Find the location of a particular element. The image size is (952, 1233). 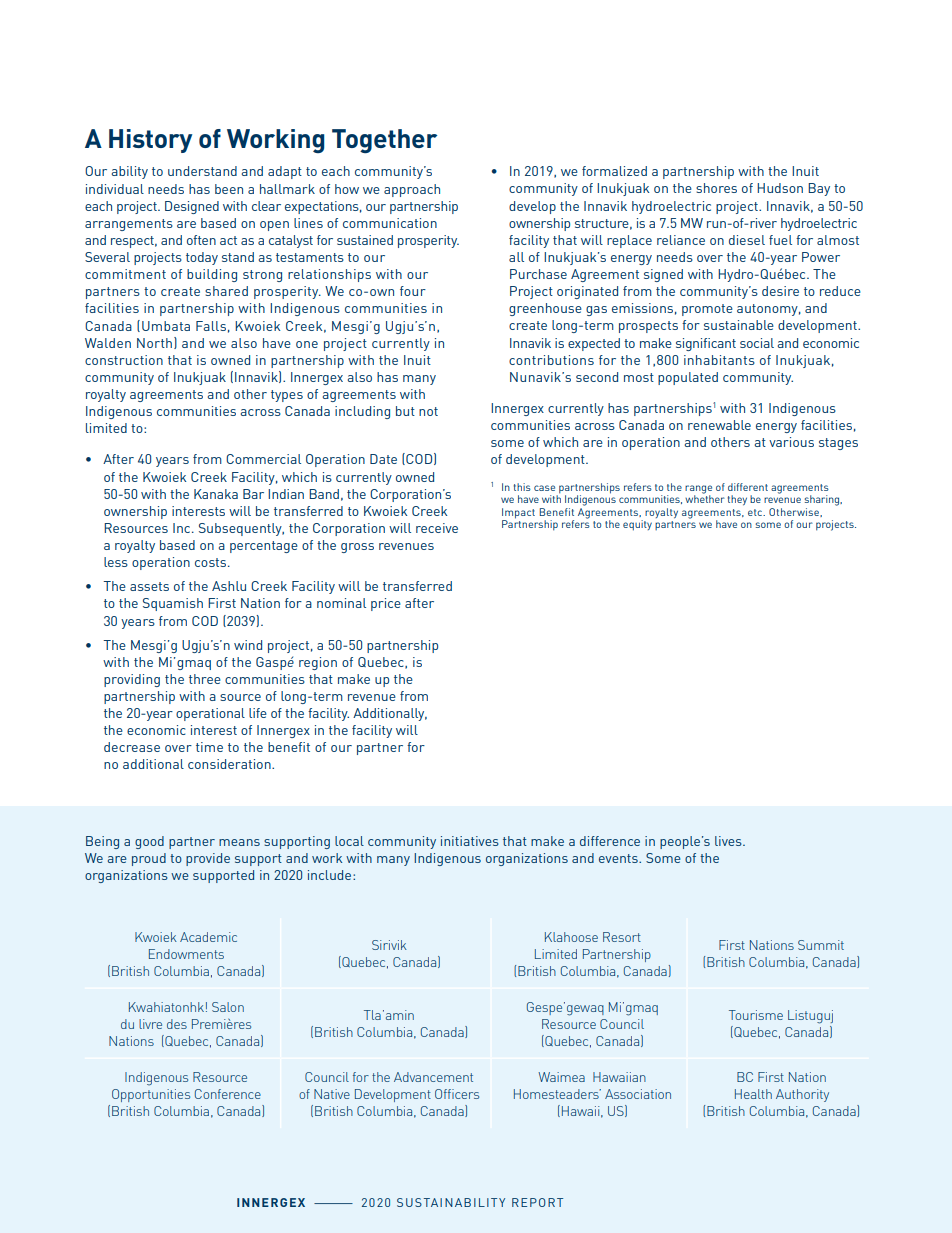

different is located at coordinates (748, 487).
